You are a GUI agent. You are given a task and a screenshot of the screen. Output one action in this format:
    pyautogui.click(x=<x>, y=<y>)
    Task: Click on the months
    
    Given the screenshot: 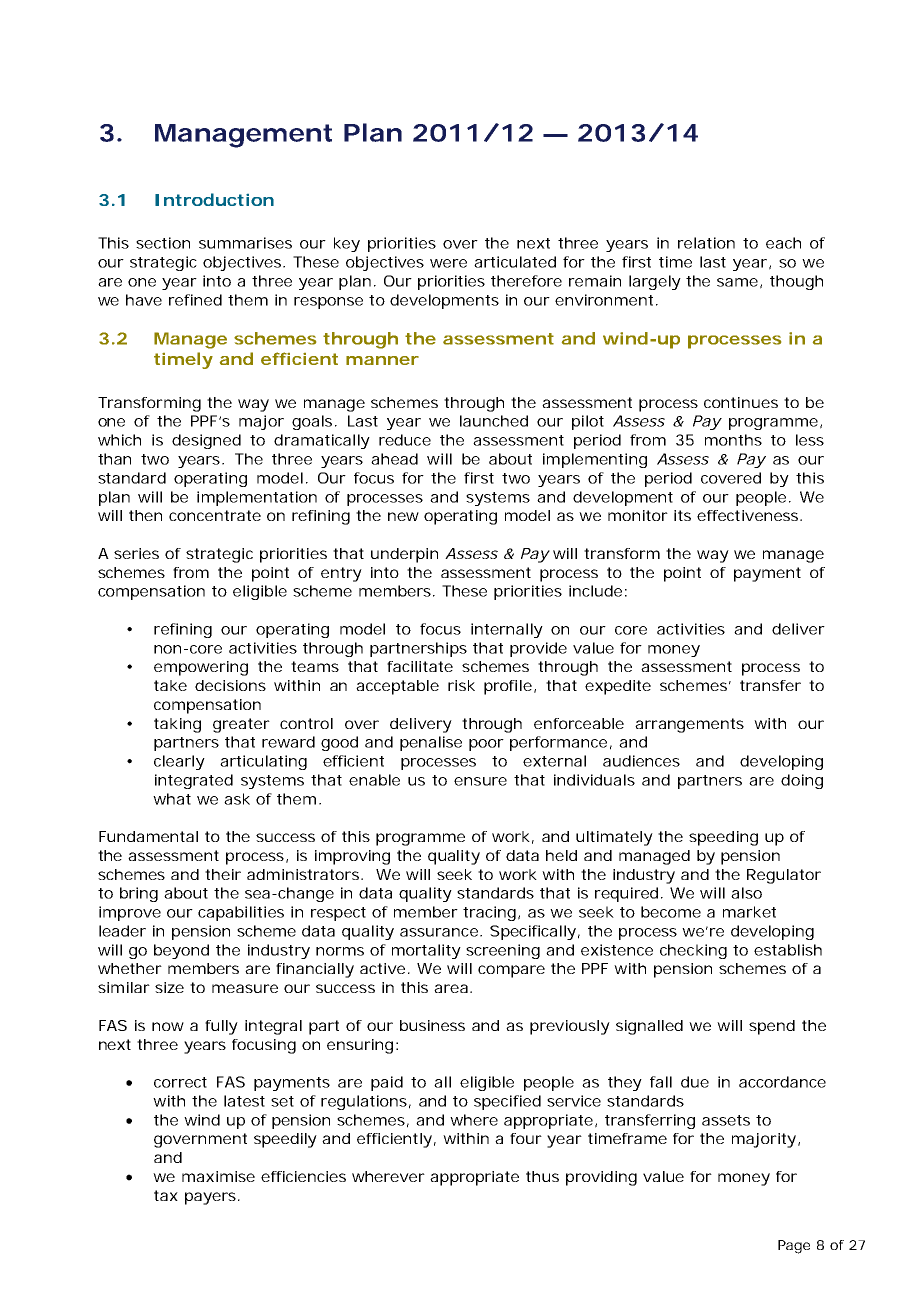 What is the action you would take?
    pyautogui.click(x=733, y=440)
